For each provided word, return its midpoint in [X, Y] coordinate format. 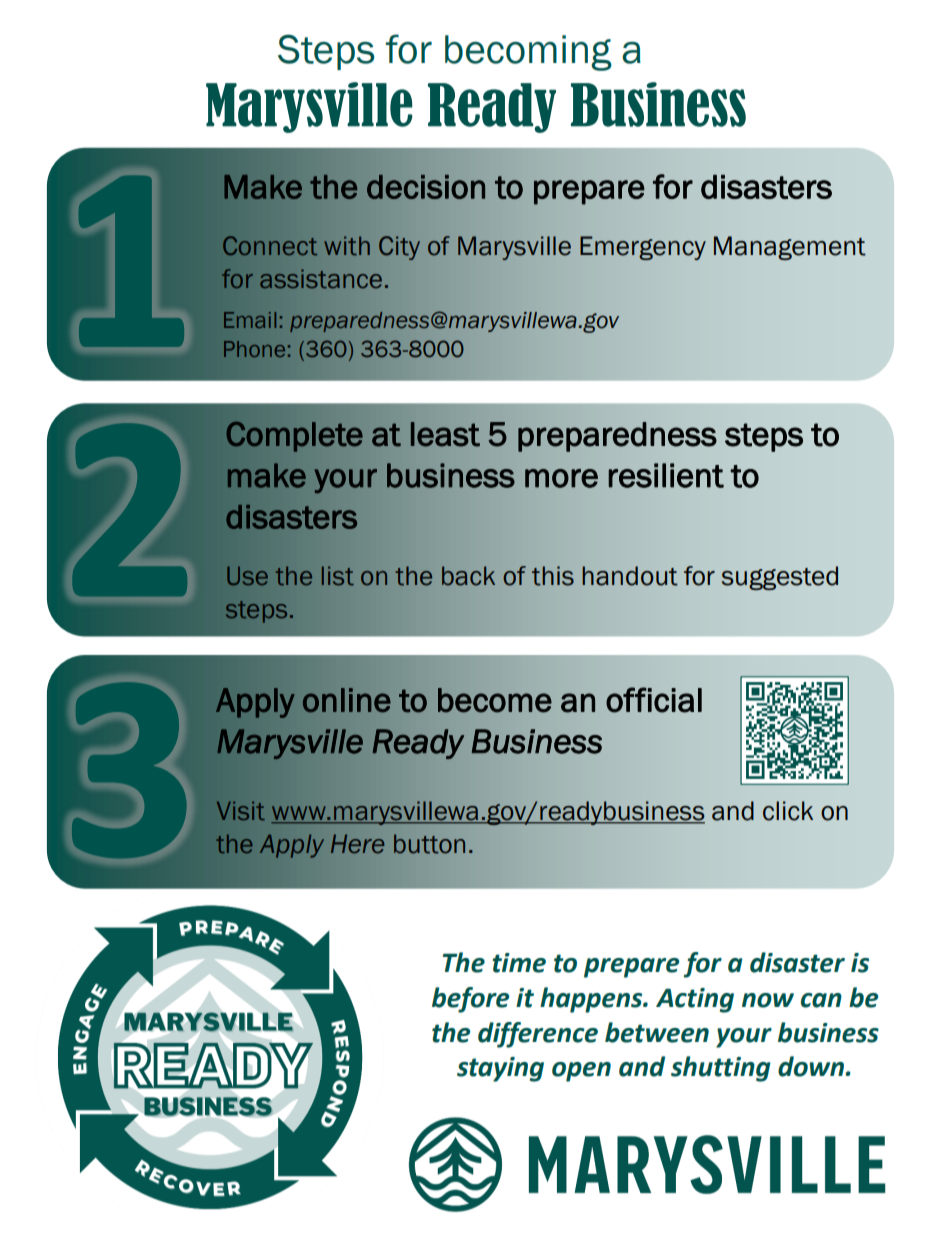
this [553, 576]
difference [538, 1035]
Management [790, 248]
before [470, 1000]
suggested [780, 578]
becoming [528, 53]
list [338, 576]
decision [426, 187]
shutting [721, 1069]
